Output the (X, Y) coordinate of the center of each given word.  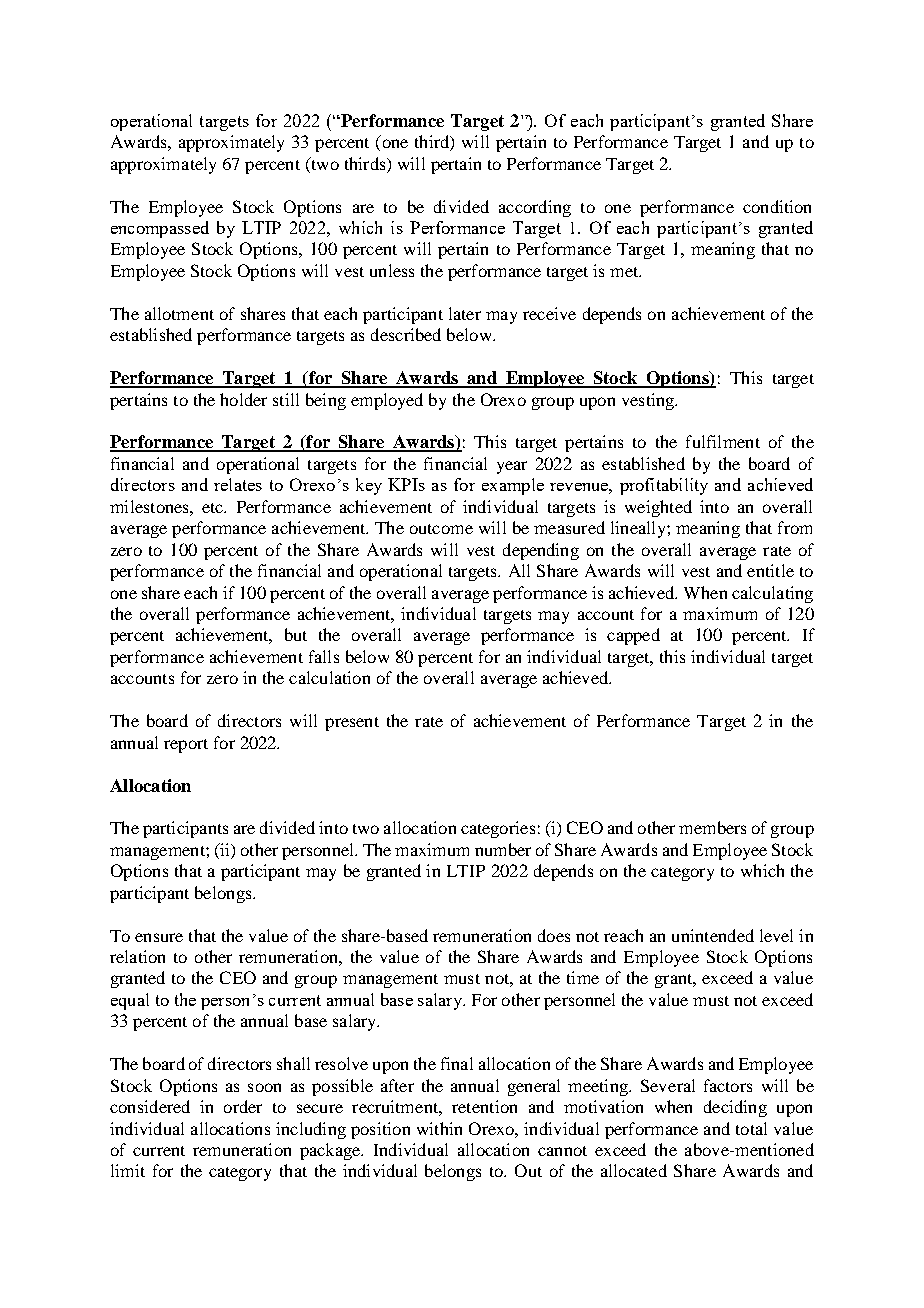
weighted (658, 508)
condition (777, 206)
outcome (441, 529)
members (712, 827)
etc (213, 508)
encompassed (160, 229)
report (186, 746)
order (243, 1106)
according (535, 208)
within (439, 1128)
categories (498, 829)
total (751, 1128)
